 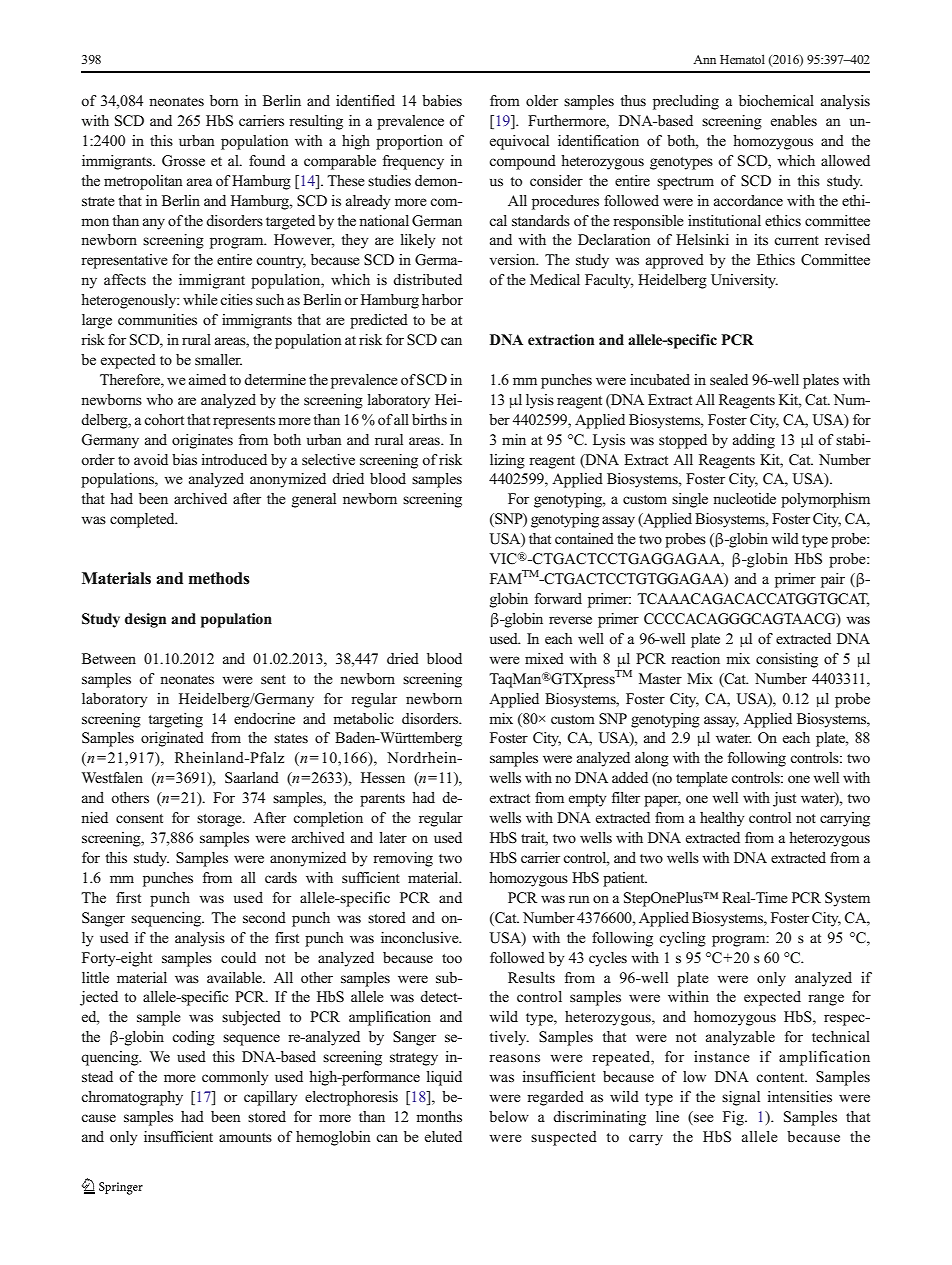 What do you see at coordinates (132, 1098) in the screenshot?
I see `chromatography` at bounding box center [132, 1098].
